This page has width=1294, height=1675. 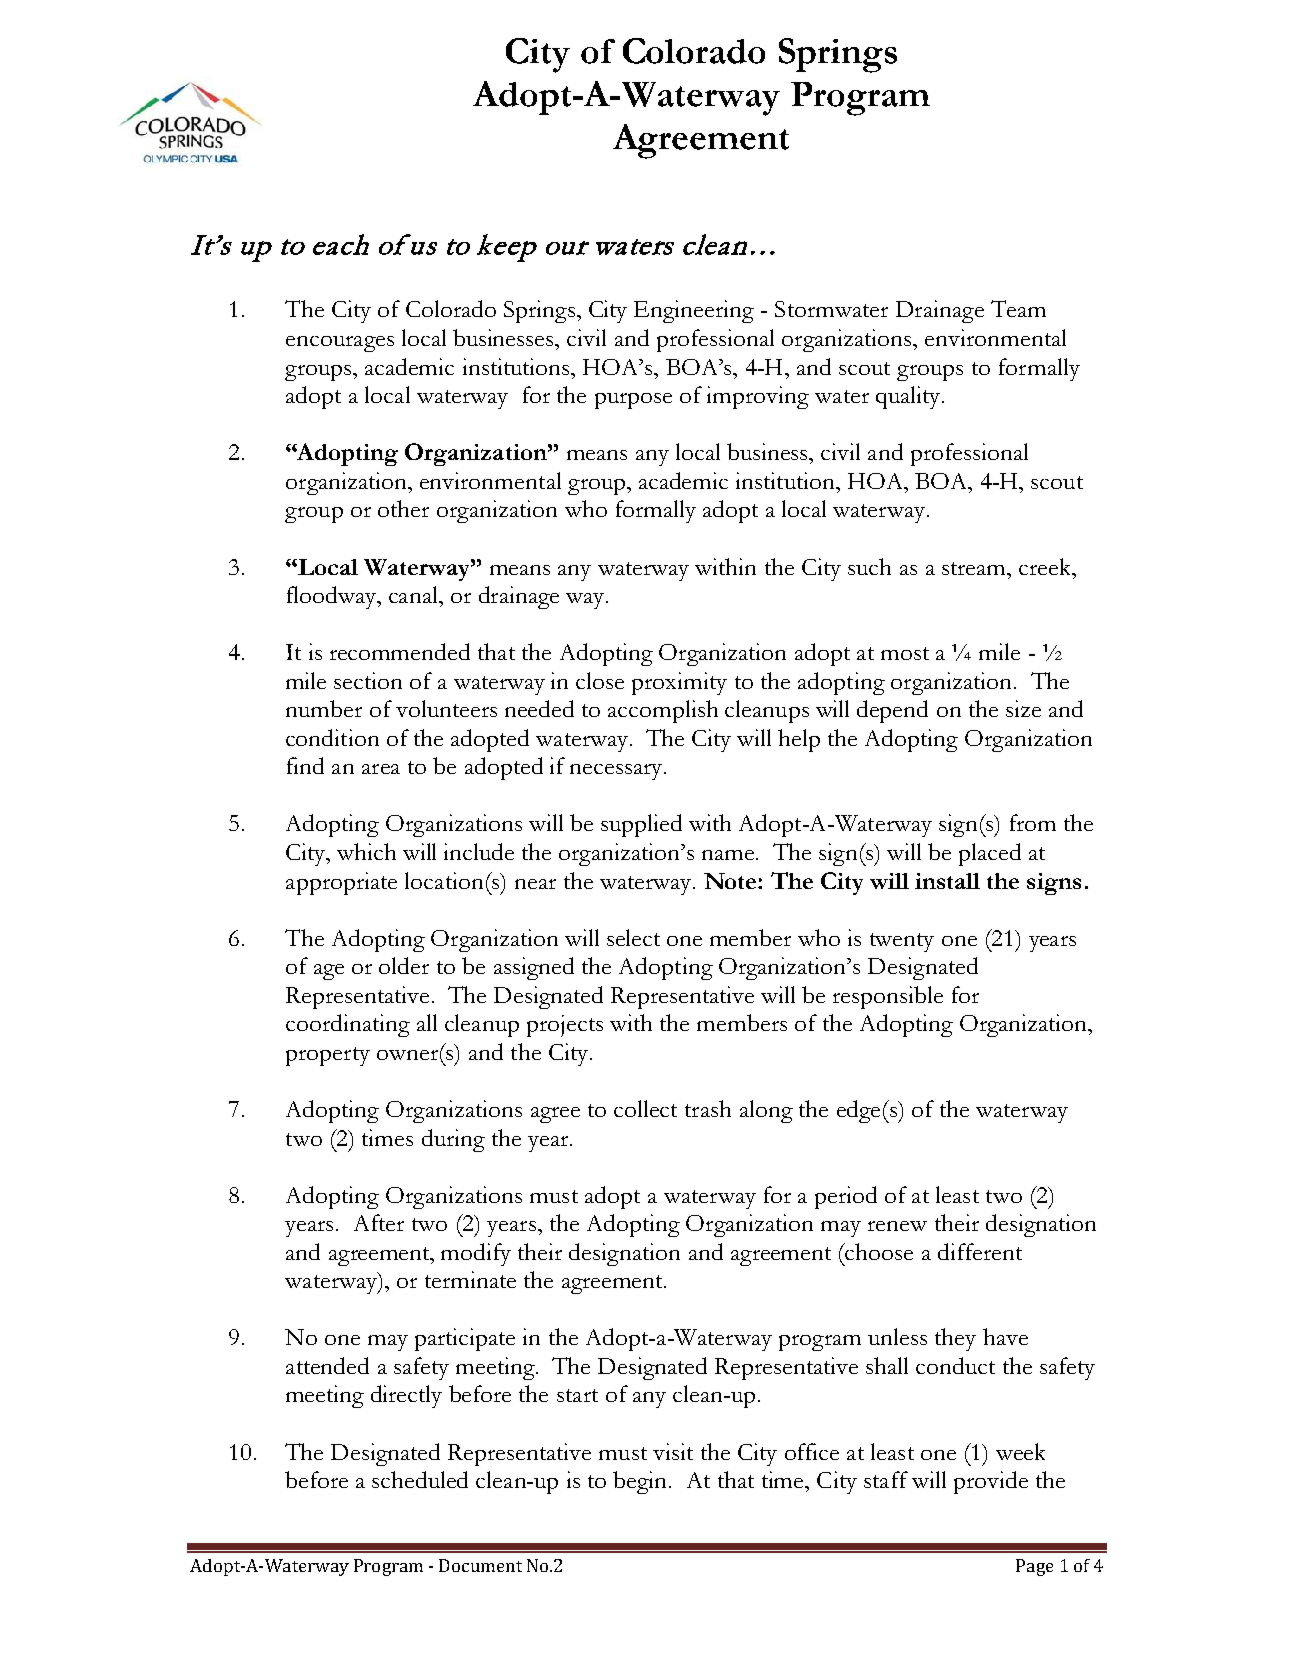 What do you see at coordinates (381, 769) in the page?
I see `area` at bounding box center [381, 769].
